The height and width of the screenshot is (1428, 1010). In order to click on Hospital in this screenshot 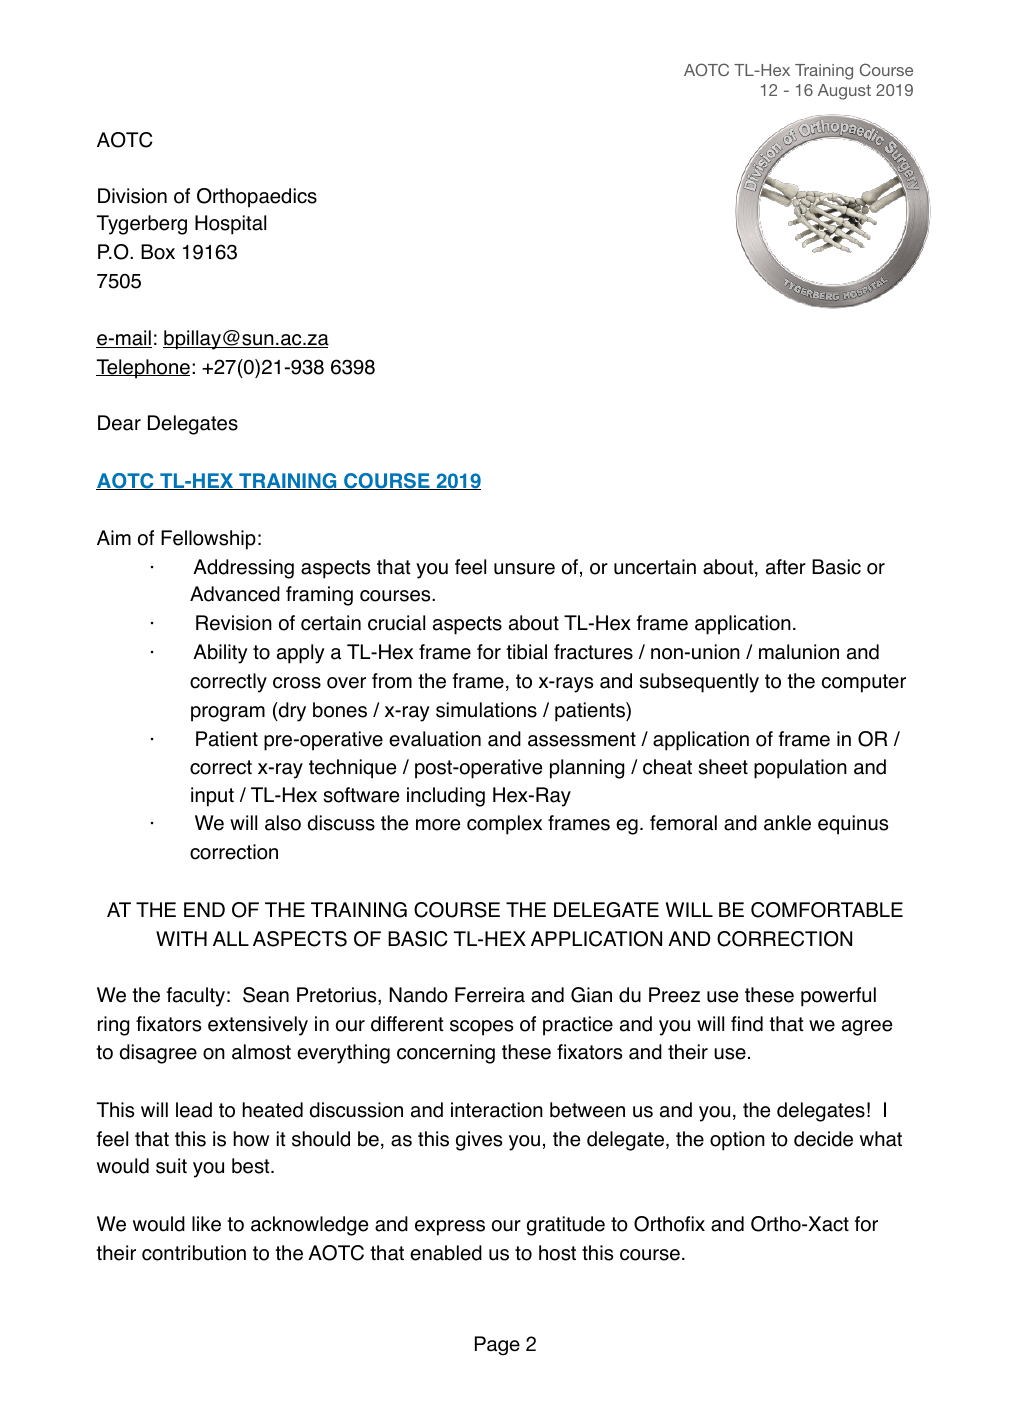, I will do `click(230, 225)`.
